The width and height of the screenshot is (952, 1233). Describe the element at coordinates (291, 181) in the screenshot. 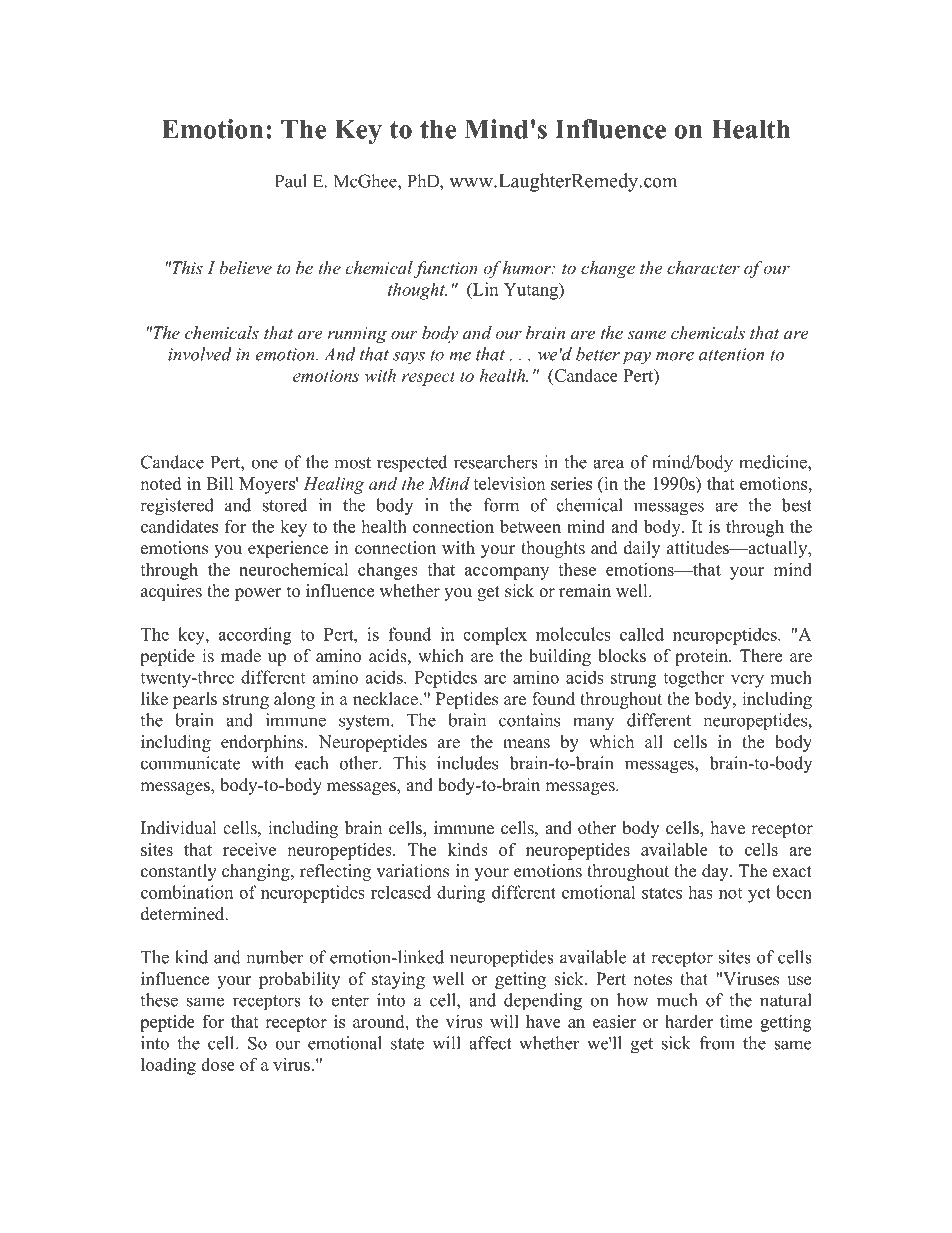

I see `Paul` at that location.
